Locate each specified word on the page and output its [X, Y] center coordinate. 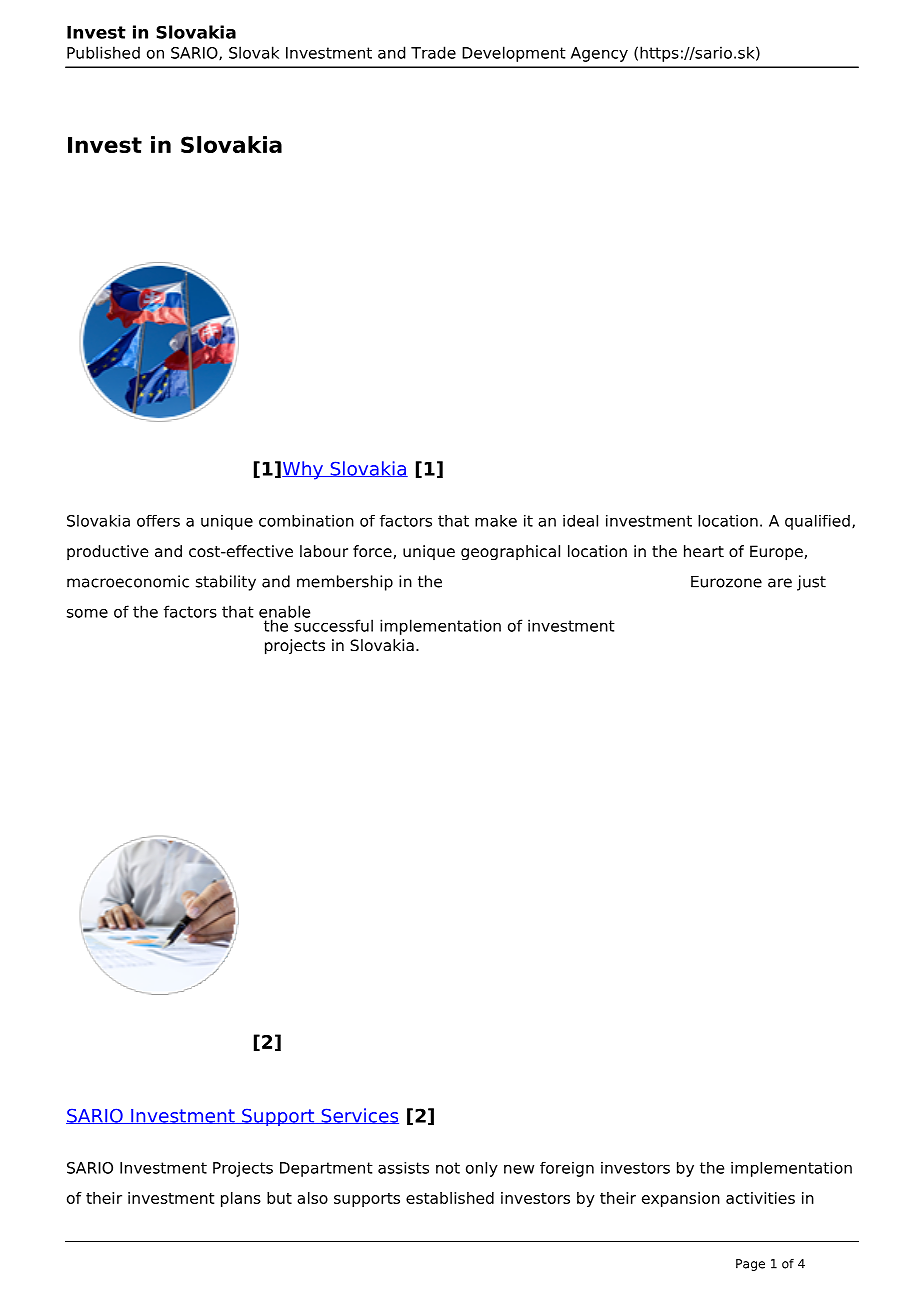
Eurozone [726, 582]
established [450, 1198]
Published [103, 52]
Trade [433, 52]
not [448, 1168]
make [496, 521]
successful [332, 624]
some [87, 613]
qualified [817, 522]
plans [241, 1199]
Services [359, 1116]
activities [760, 1198]
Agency [599, 54]
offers [158, 521]
